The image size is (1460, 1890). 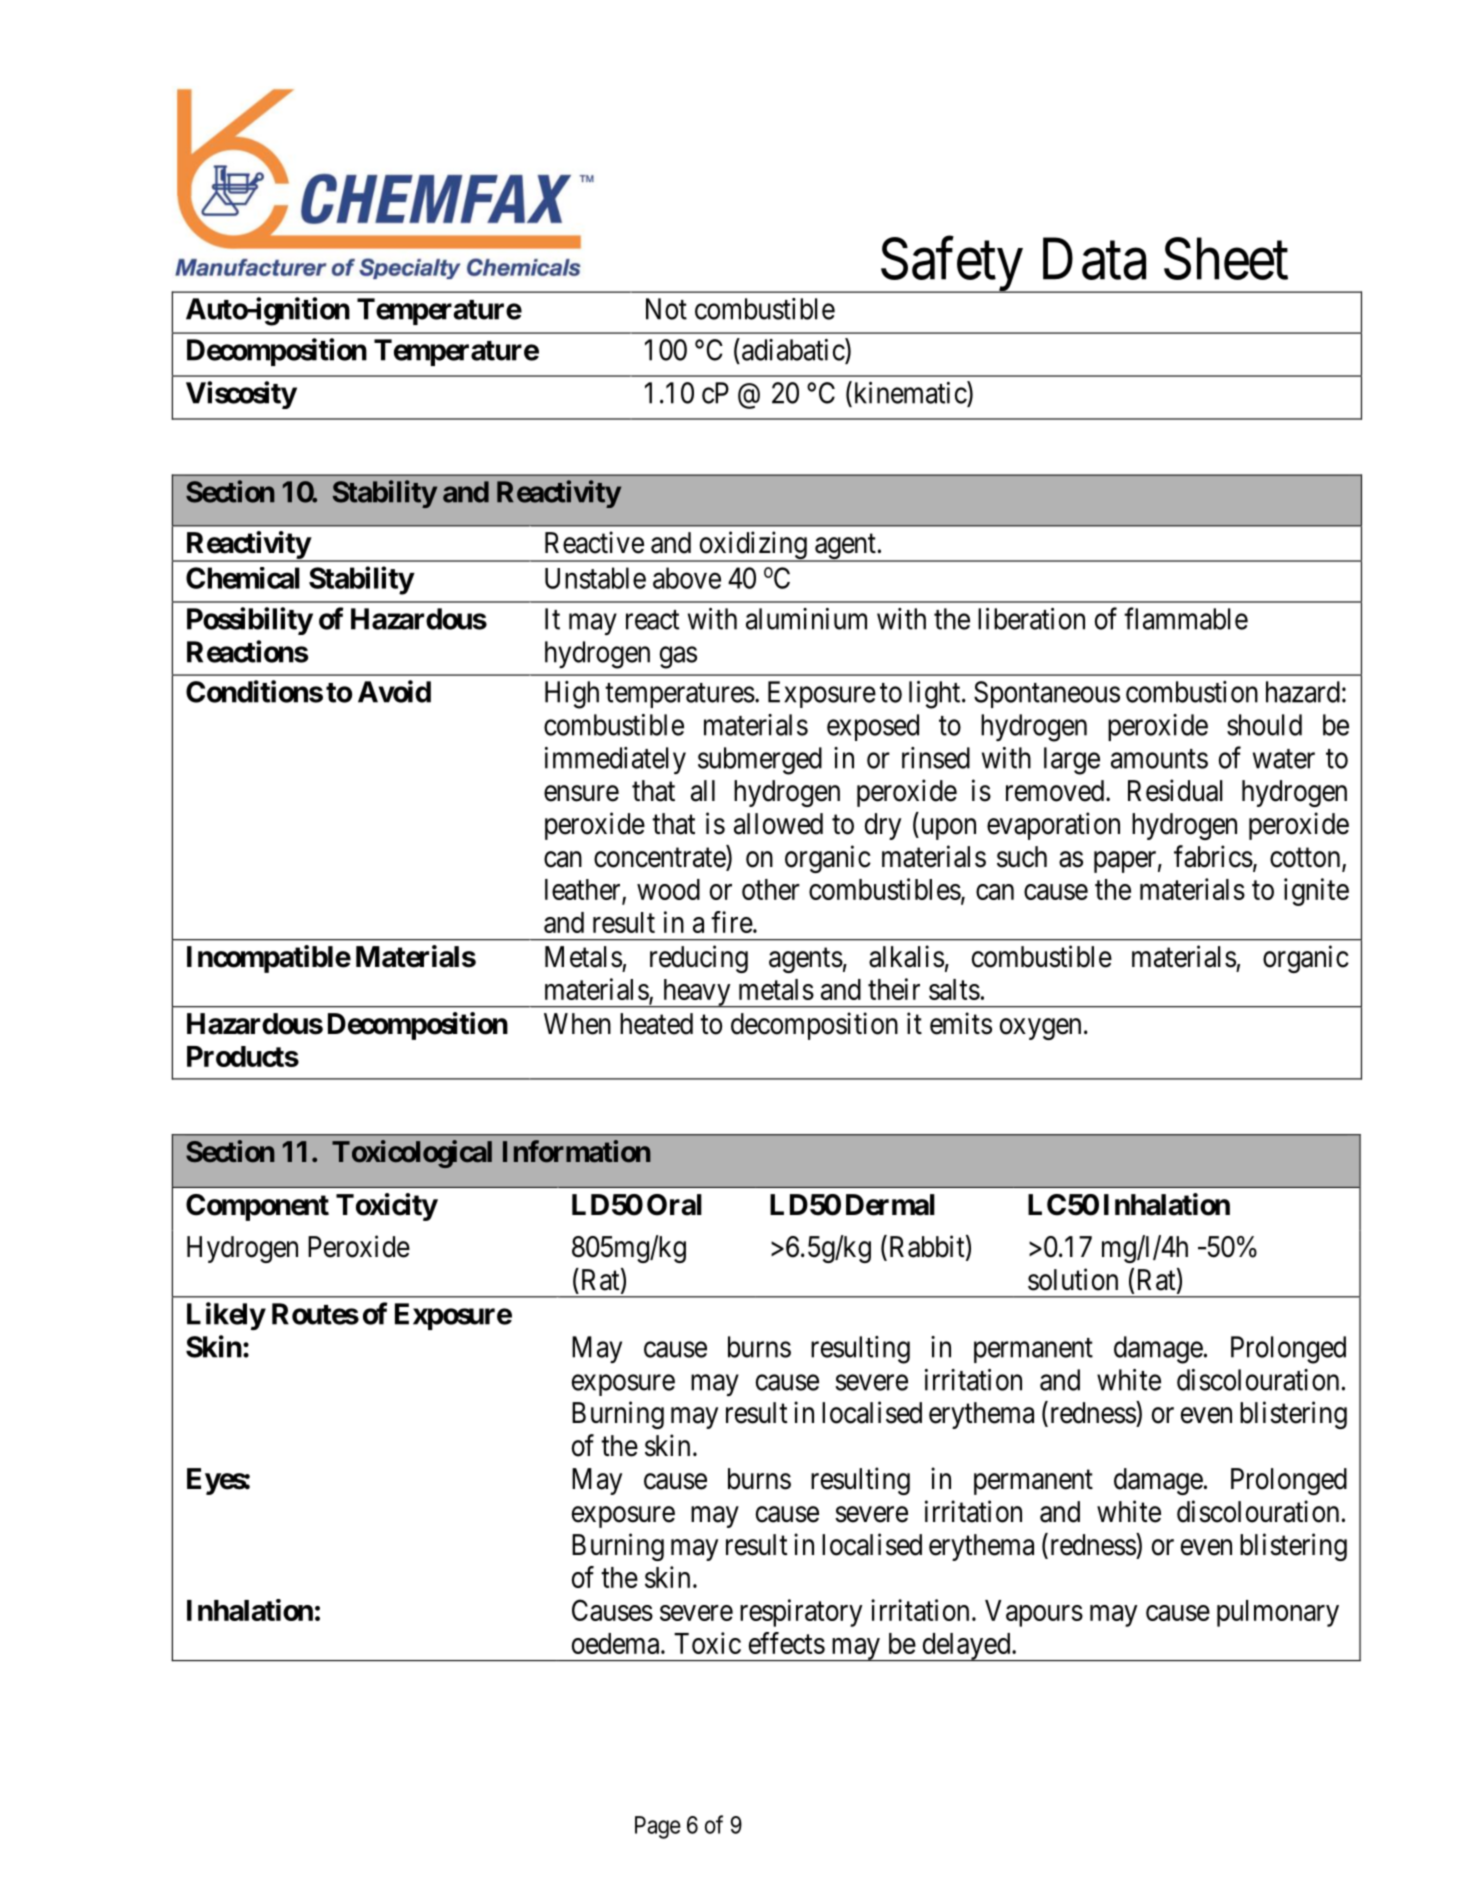 I want to click on adiabatic, so click(x=794, y=349).
